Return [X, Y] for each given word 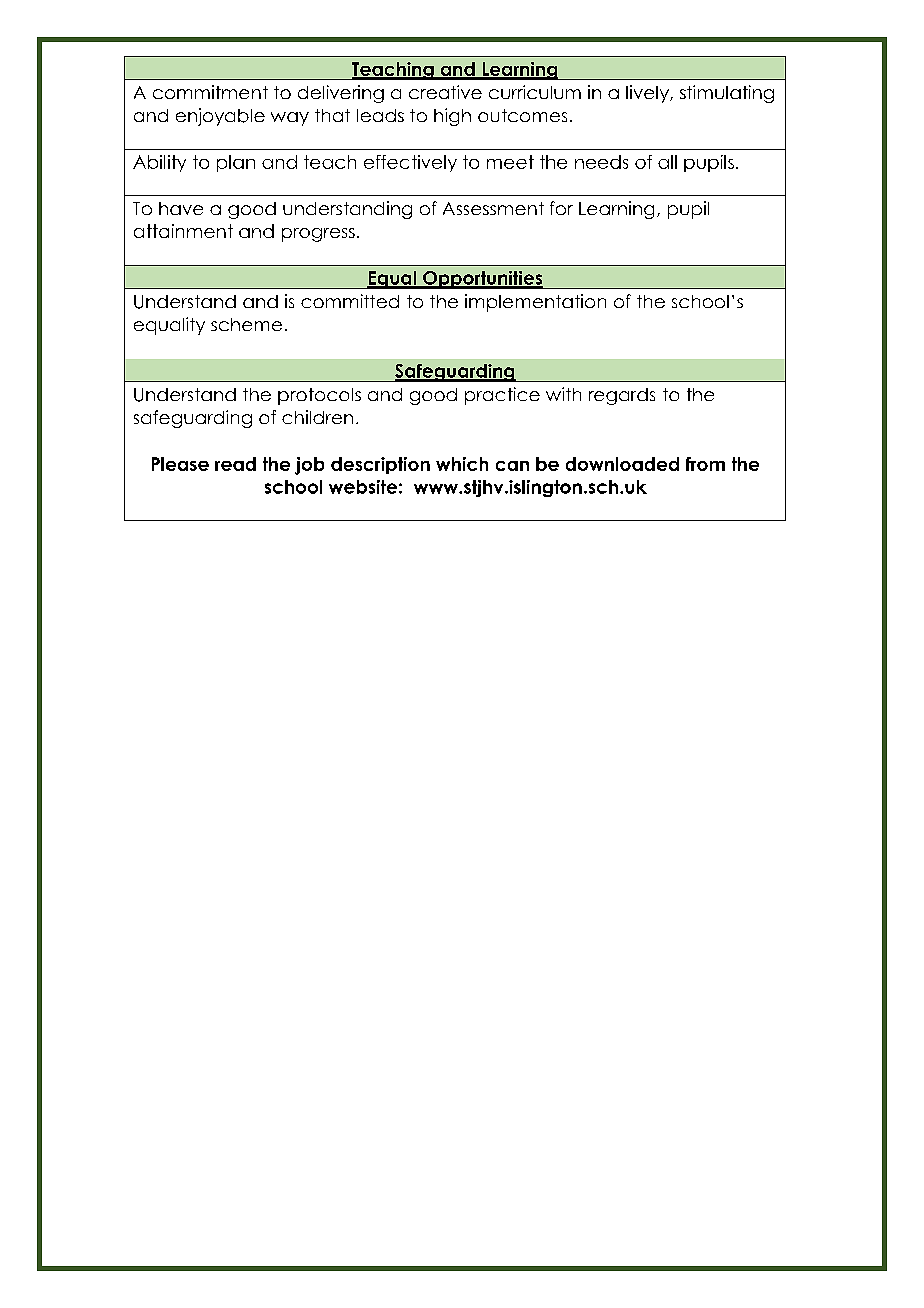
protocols [319, 396]
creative [445, 92]
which [462, 464]
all [667, 162]
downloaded [622, 464]
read [235, 464]
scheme [246, 324]
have [181, 208]
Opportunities [483, 280]
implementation [535, 303]
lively [648, 94]
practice [502, 396]
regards [622, 396]
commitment [210, 92]
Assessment [493, 208]
